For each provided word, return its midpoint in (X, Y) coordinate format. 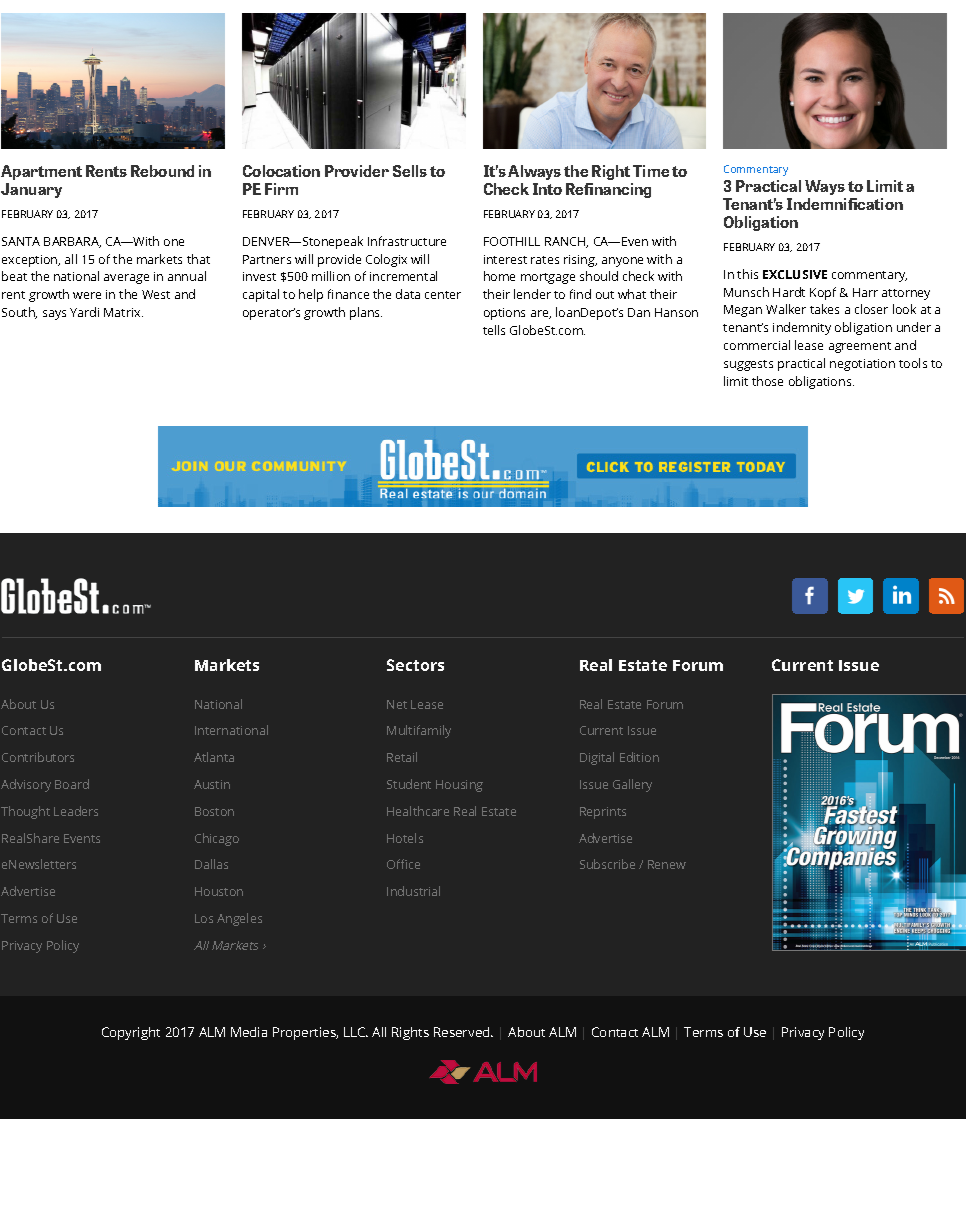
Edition (639, 757)
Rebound (162, 171)
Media (249, 1032)
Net (397, 704)
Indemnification (845, 204)
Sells (410, 171)
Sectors (415, 665)
